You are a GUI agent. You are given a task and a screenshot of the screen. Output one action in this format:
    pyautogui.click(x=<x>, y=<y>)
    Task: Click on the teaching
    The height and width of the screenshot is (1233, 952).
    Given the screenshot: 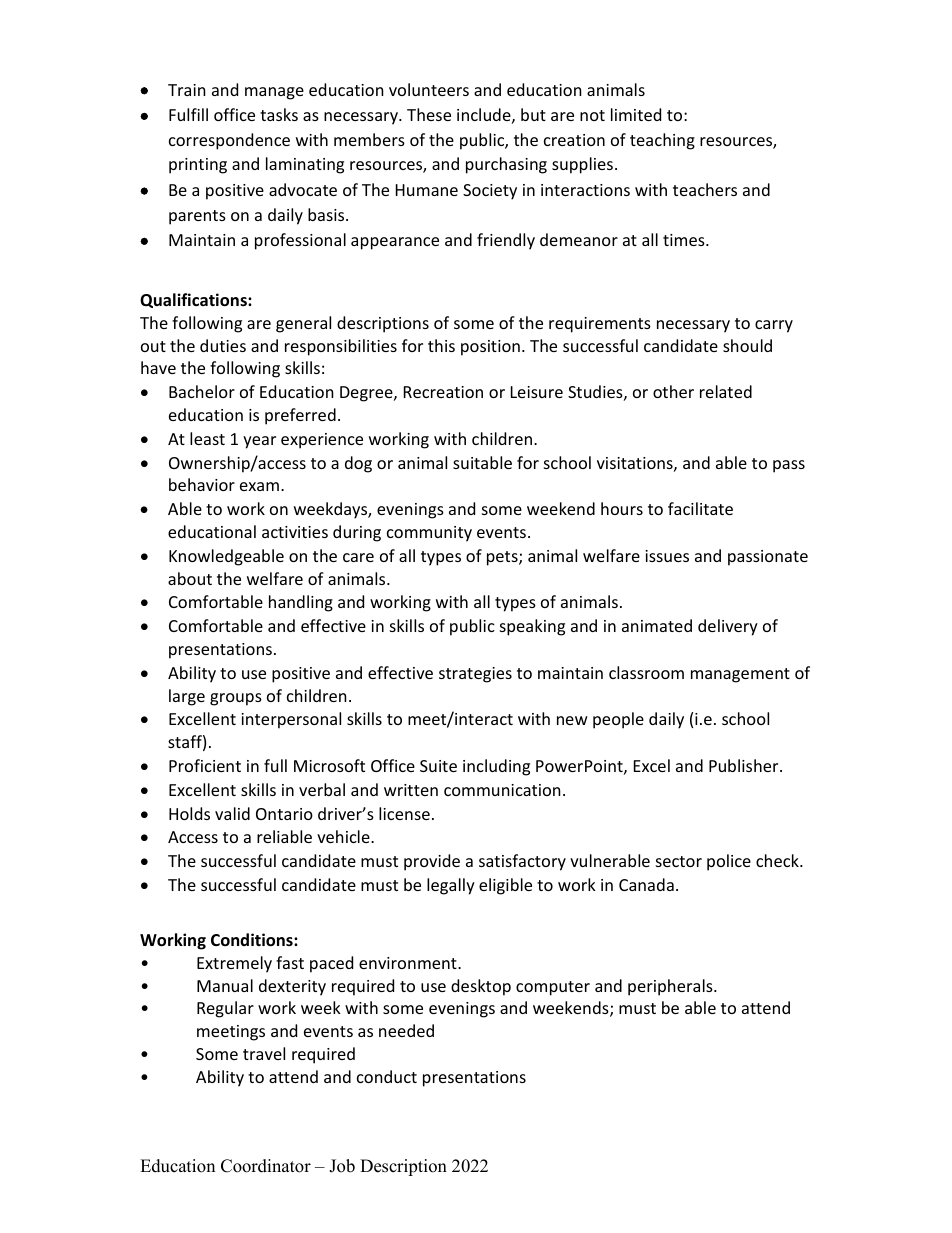 What is the action you would take?
    pyautogui.click(x=662, y=141)
